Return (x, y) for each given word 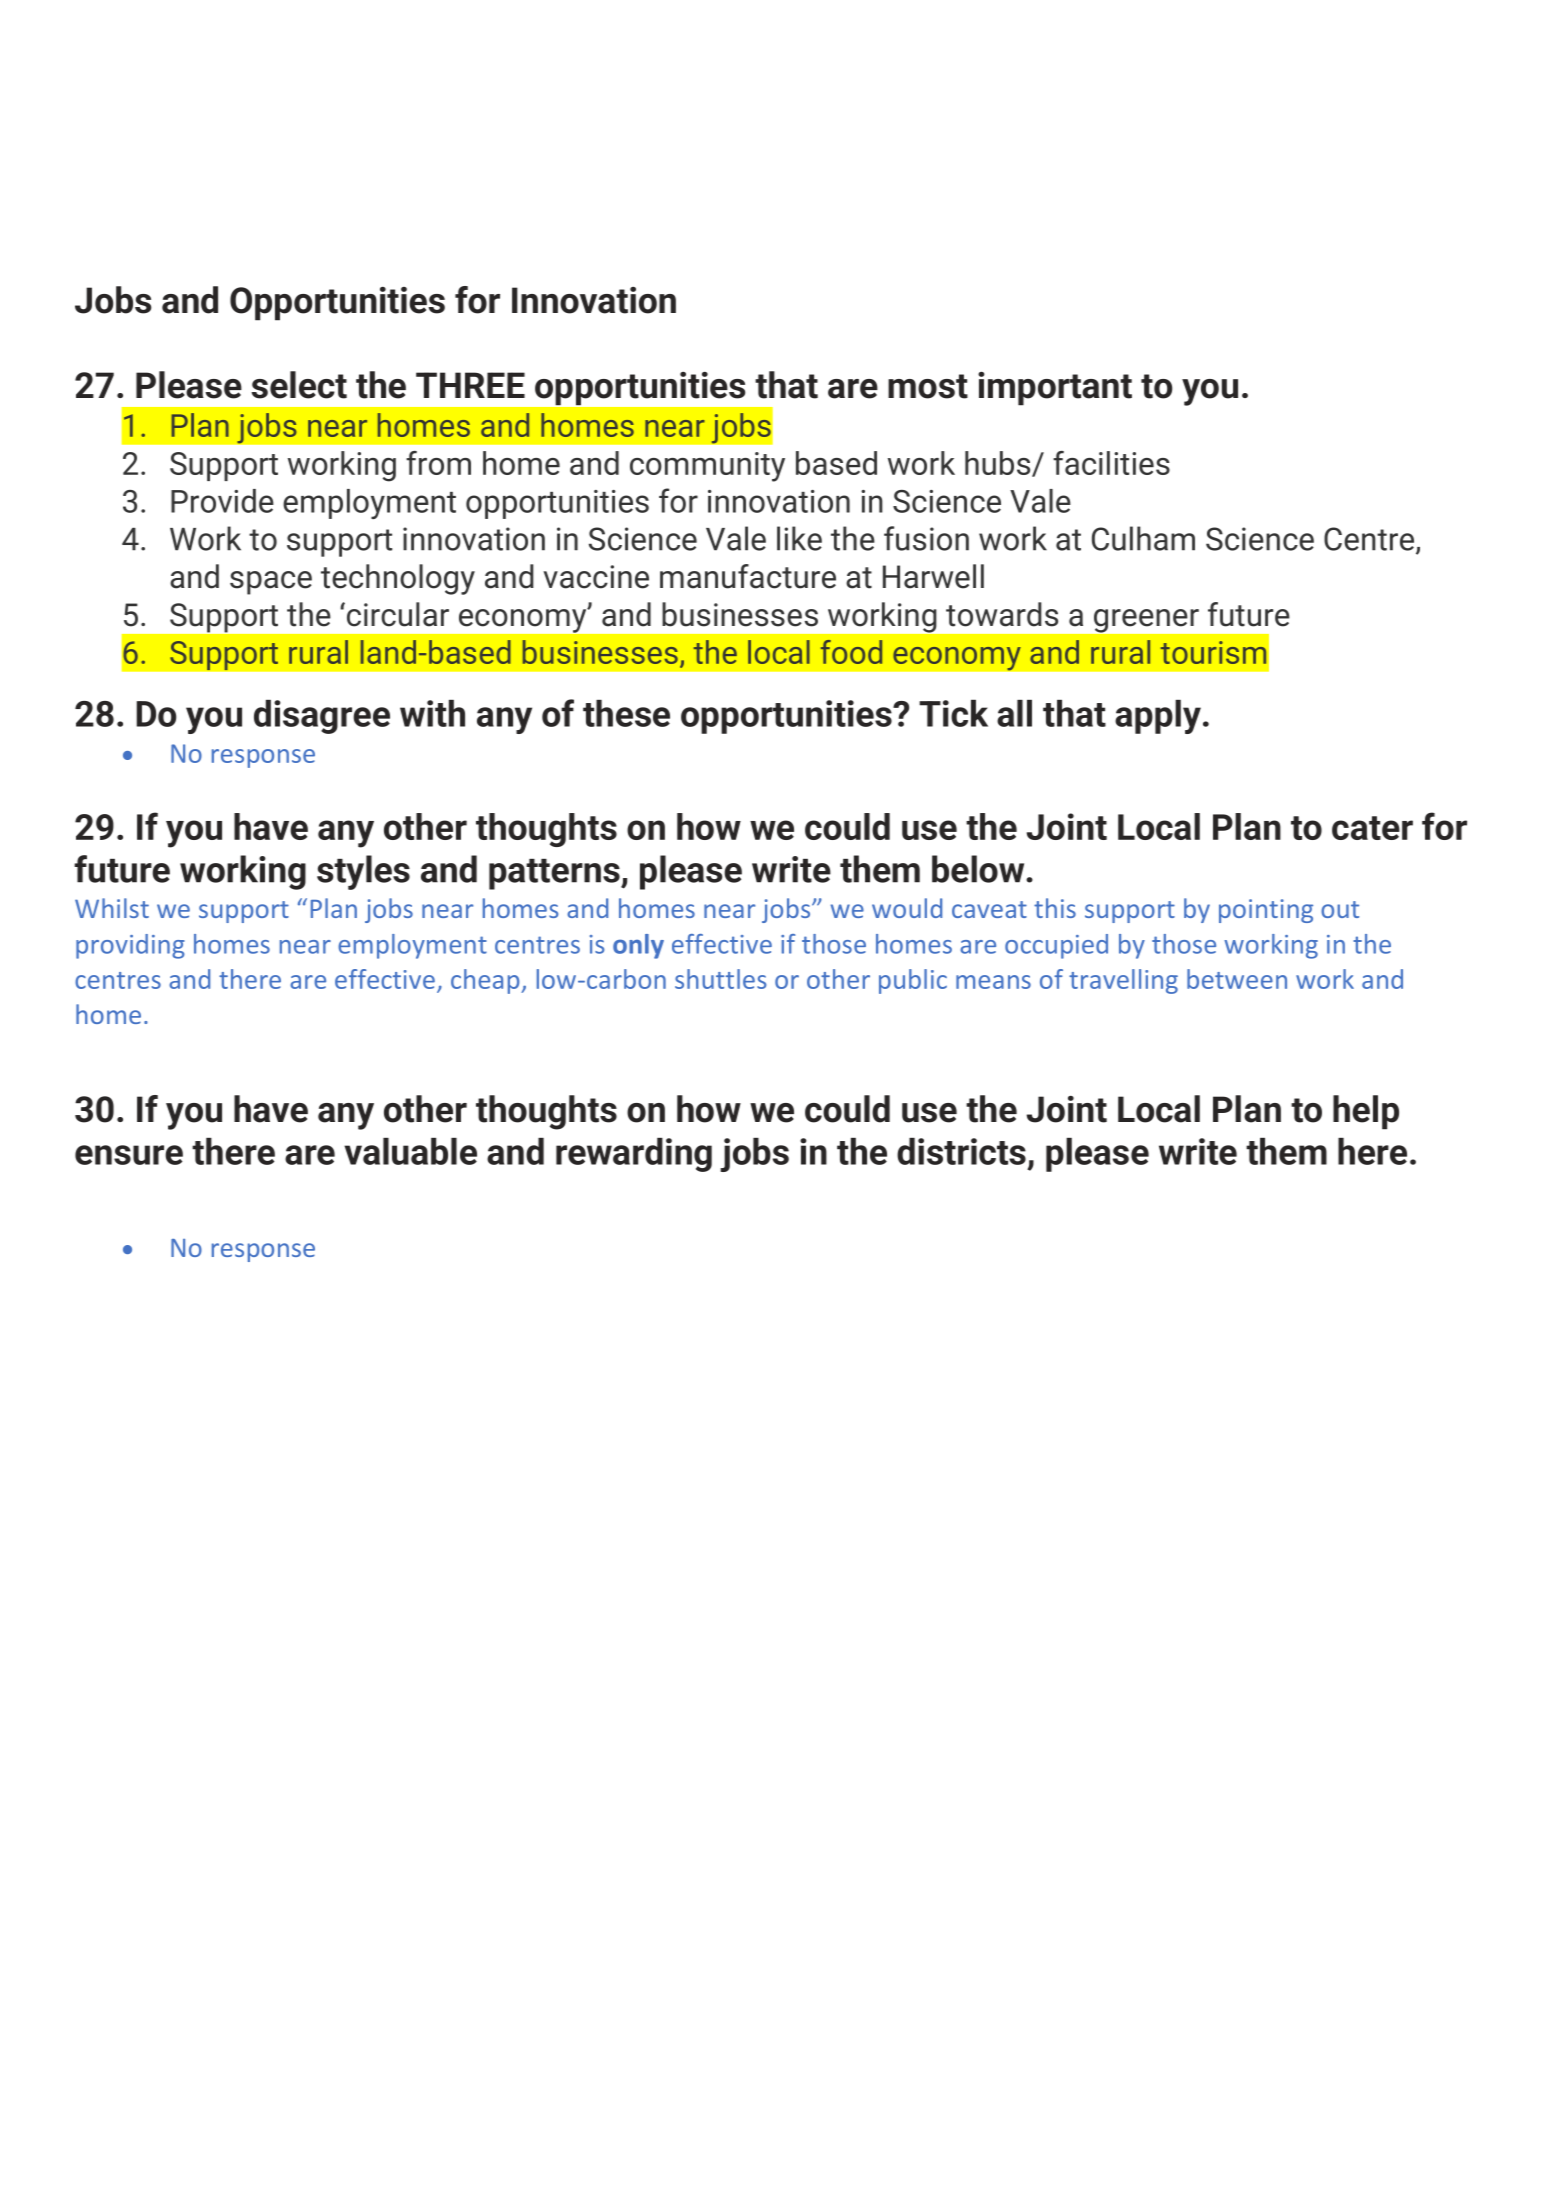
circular (398, 614)
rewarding (634, 1155)
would (907, 908)
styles (363, 872)
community (707, 467)
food (851, 652)
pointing (1266, 911)
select (299, 385)
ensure (129, 1155)
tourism (1213, 652)
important (1055, 389)
